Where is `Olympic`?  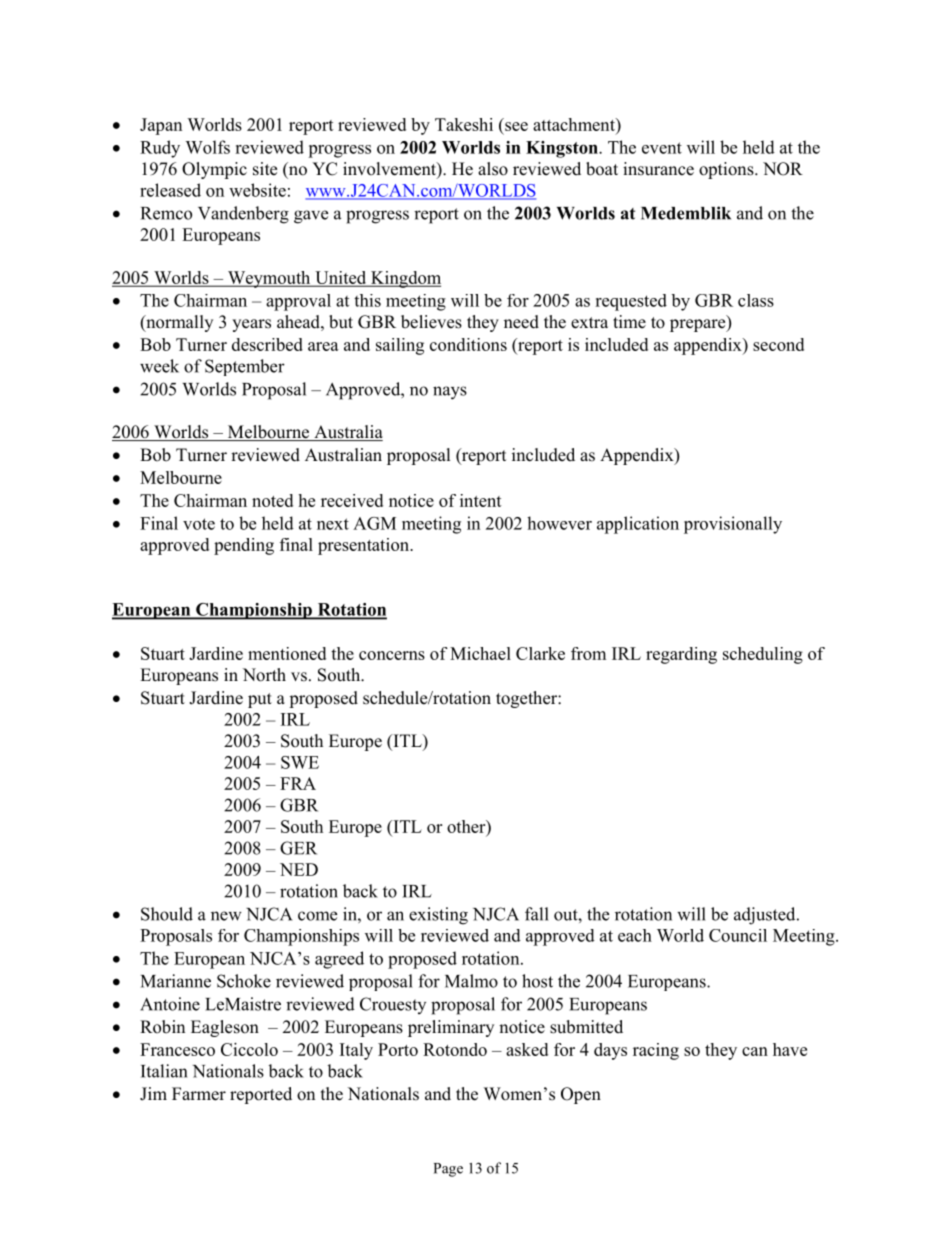
Olympic is located at coordinates (214, 170).
